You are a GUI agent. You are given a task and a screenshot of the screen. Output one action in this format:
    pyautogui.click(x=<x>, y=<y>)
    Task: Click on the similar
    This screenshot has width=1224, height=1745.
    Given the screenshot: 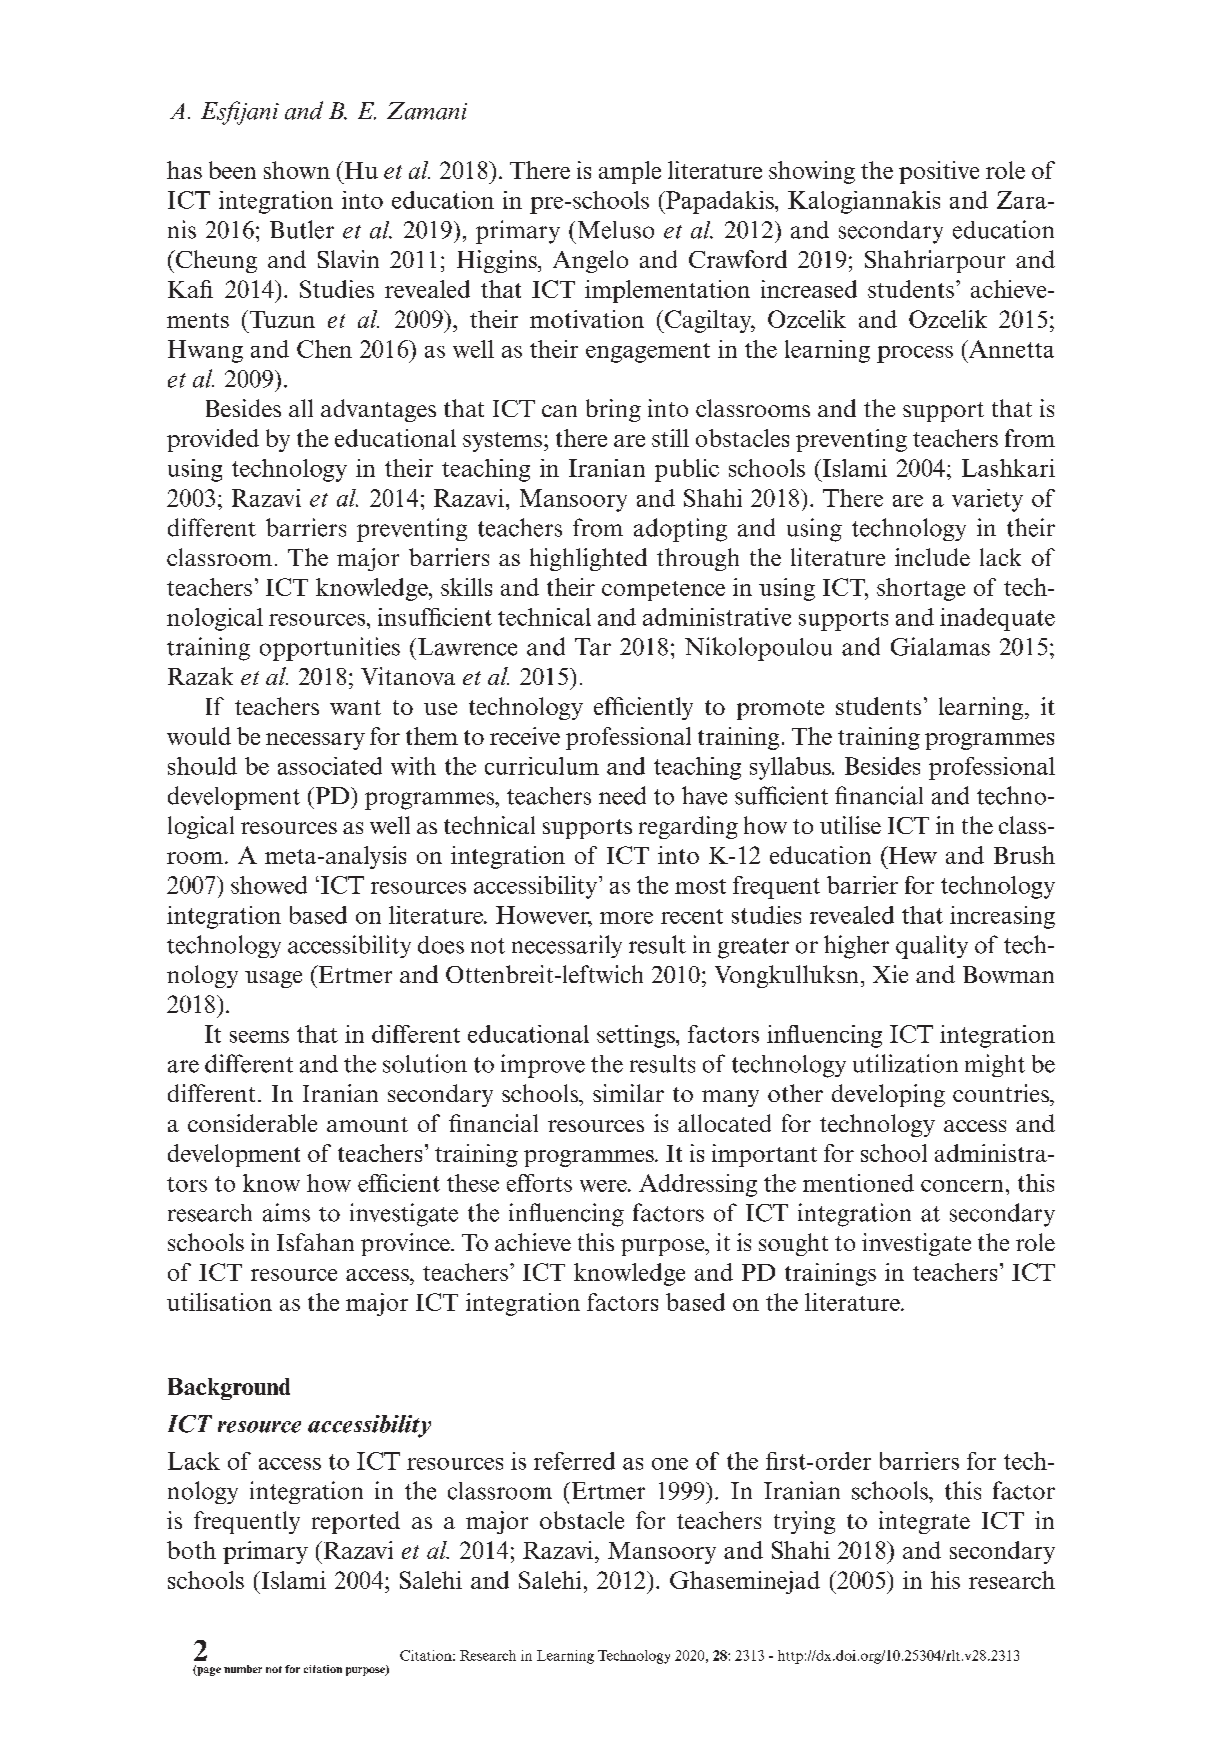 What is the action you would take?
    pyautogui.click(x=628, y=1093)
